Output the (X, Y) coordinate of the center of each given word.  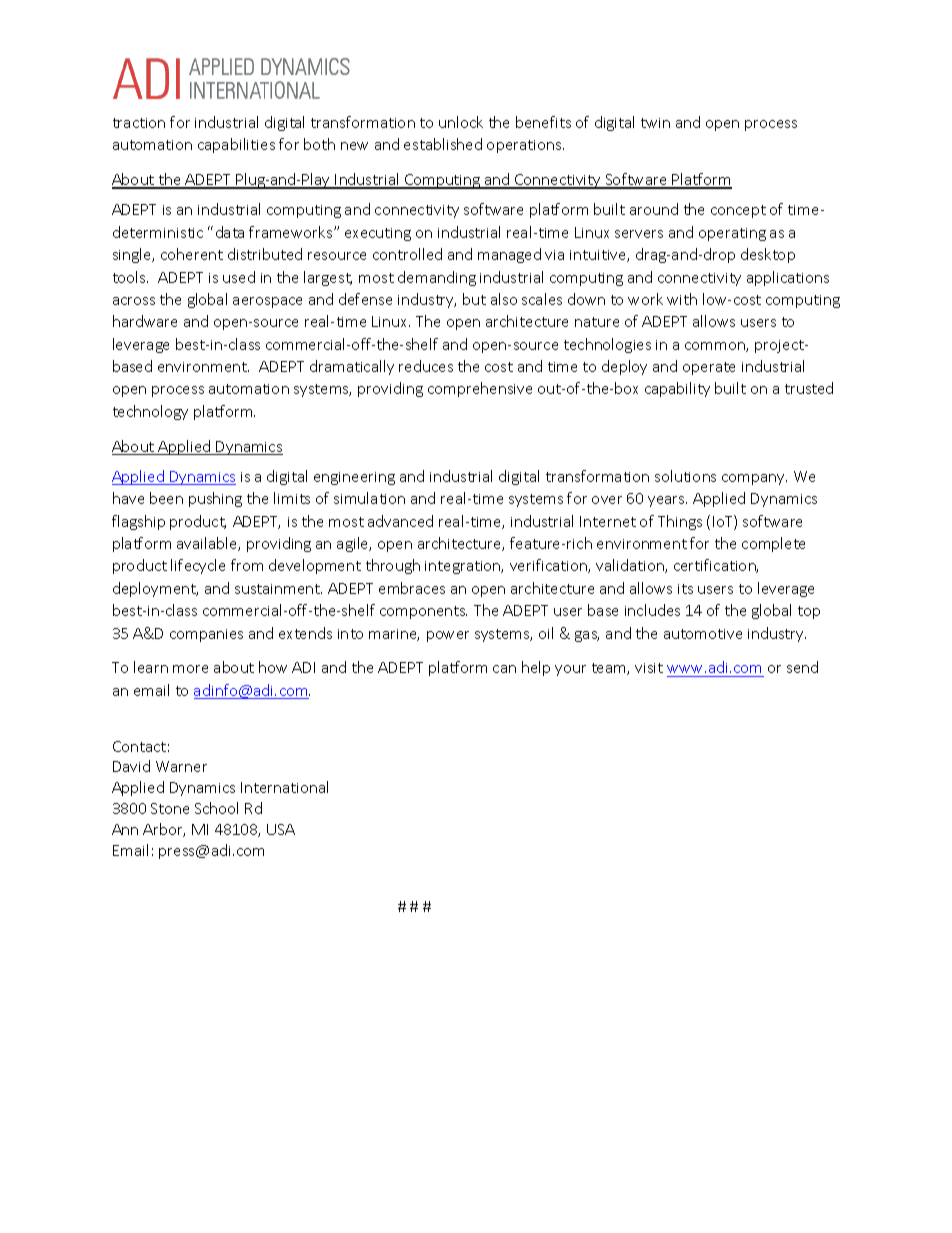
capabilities (236, 145)
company (754, 479)
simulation (369, 498)
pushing (215, 499)
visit (649, 668)
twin (655, 123)
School (216, 808)
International (284, 787)
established (443, 144)
